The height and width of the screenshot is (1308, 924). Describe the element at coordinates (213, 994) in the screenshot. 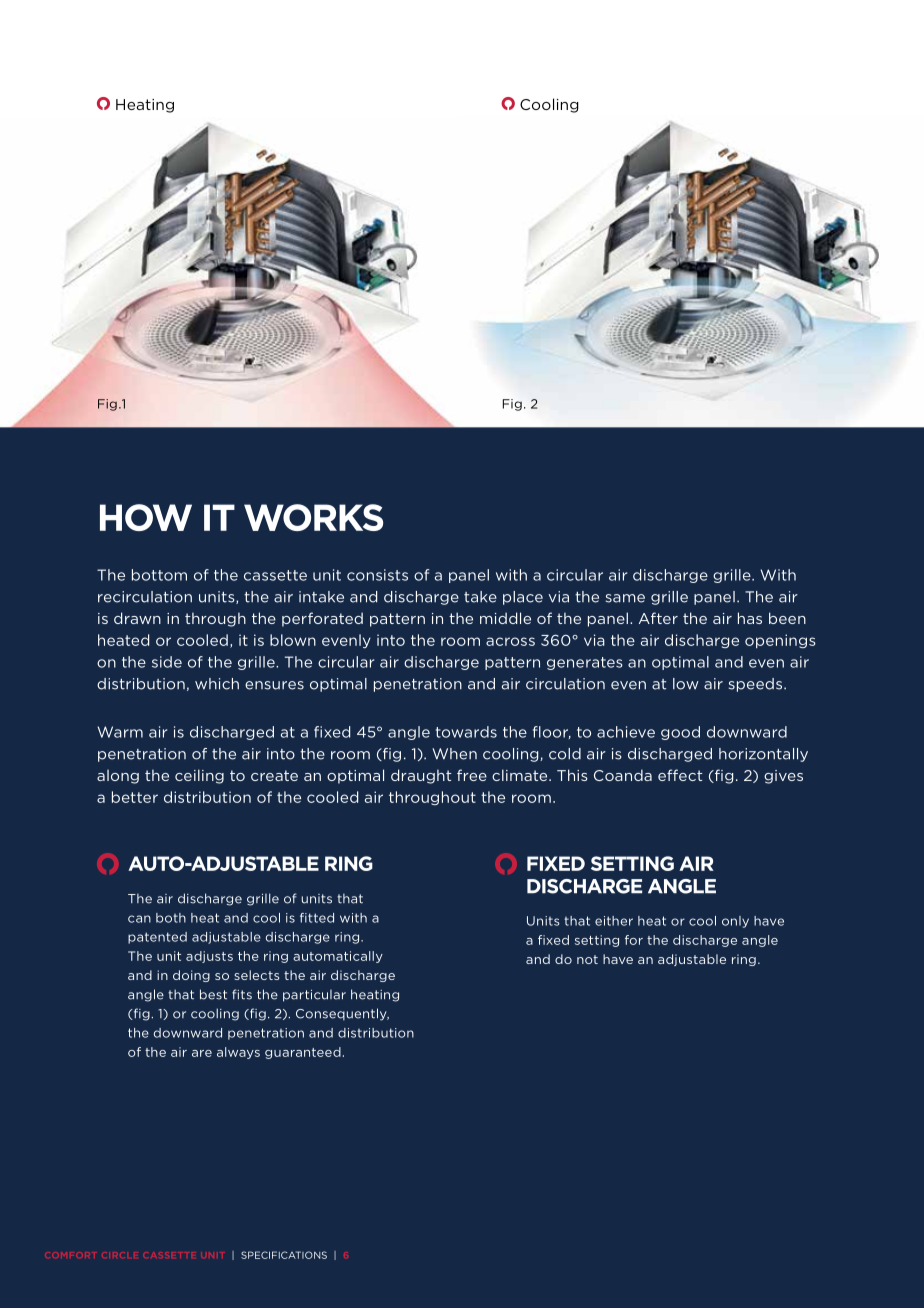

I see `best` at that location.
